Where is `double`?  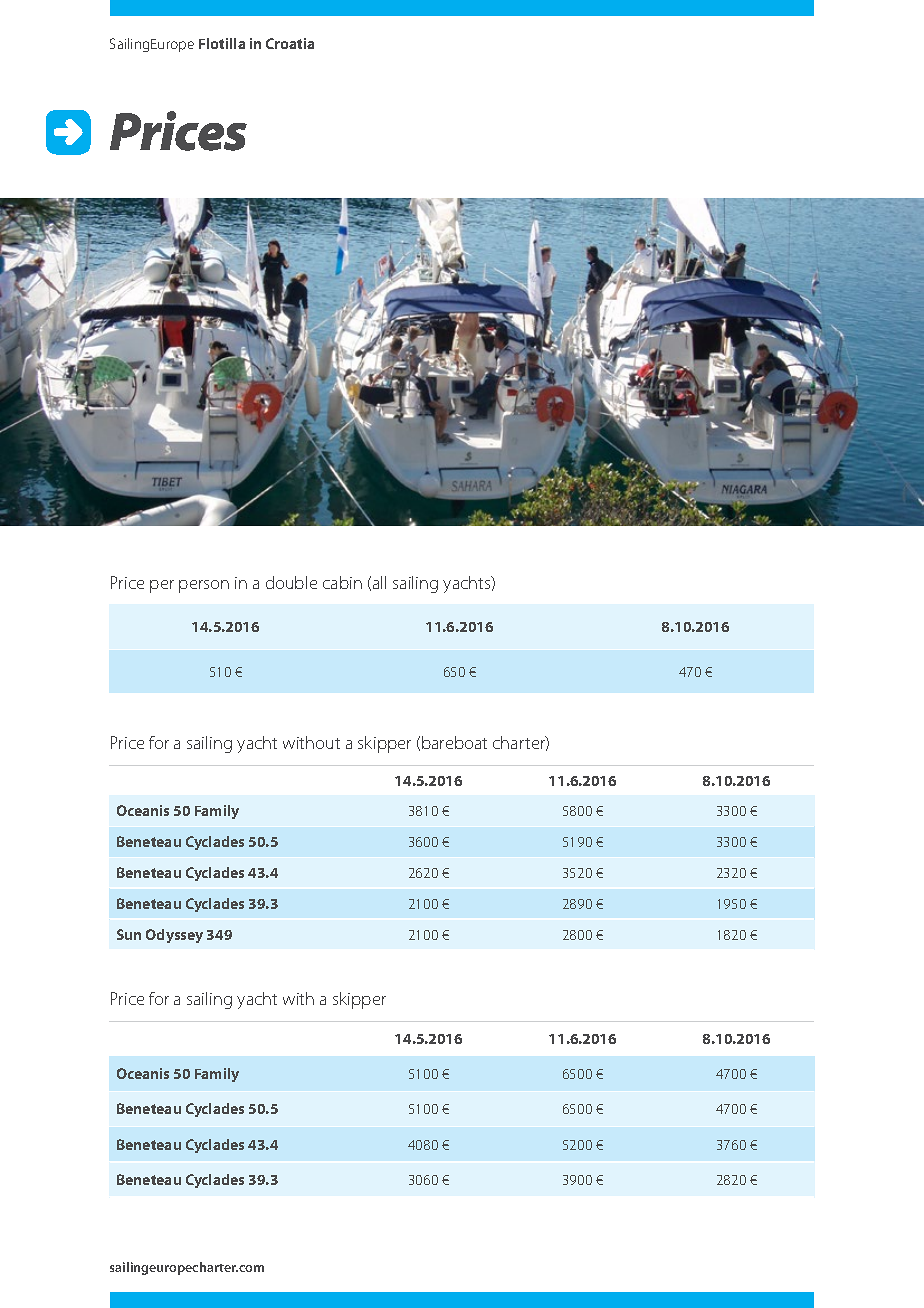 double is located at coordinates (291, 582).
